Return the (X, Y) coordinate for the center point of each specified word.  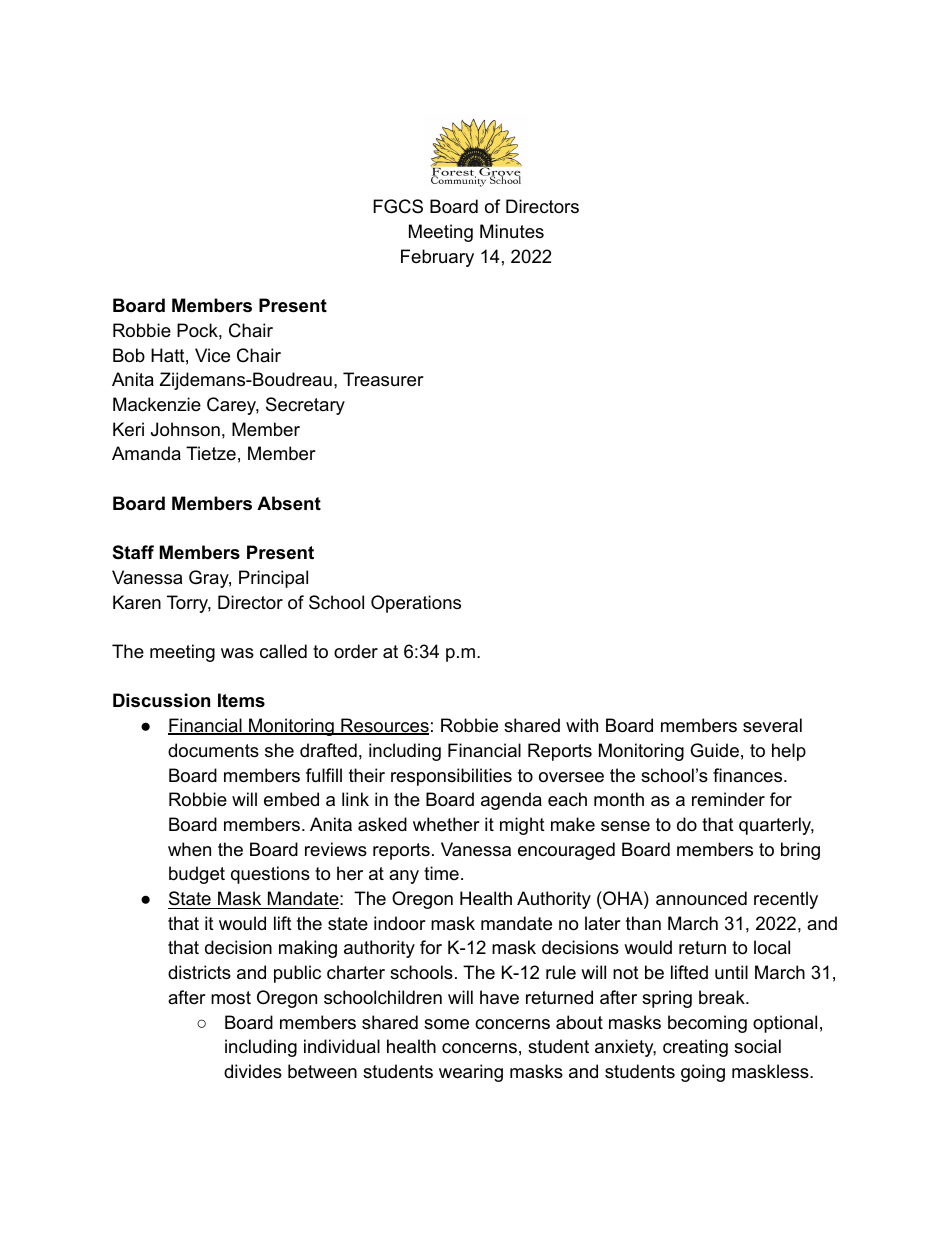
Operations (416, 604)
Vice (212, 355)
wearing (471, 1073)
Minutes (512, 231)
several (772, 725)
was (237, 653)
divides (253, 1071)
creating (695, 1048)
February (437, 258)
